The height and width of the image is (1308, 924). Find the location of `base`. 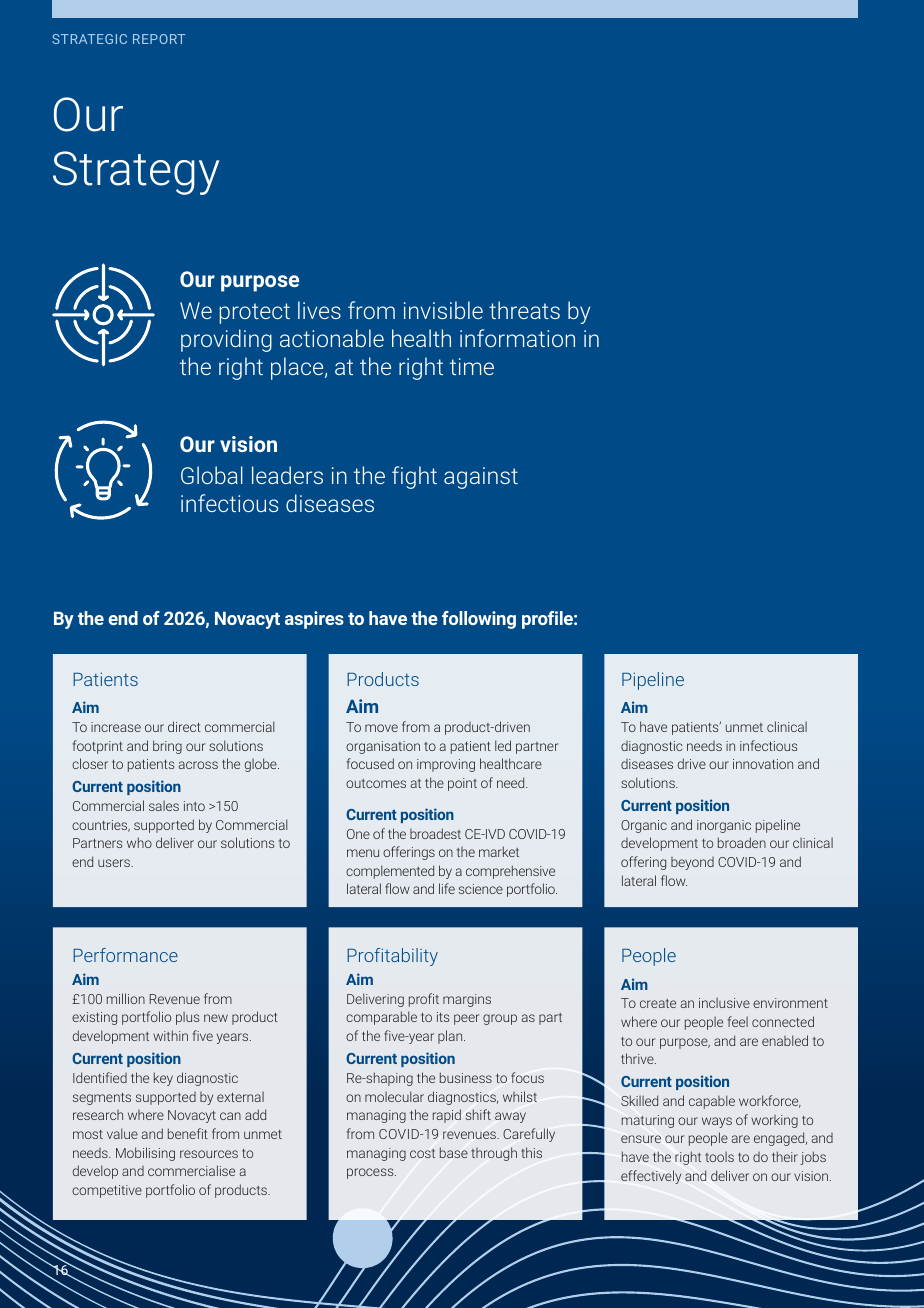

base is located at coordinates (454, 1152).
